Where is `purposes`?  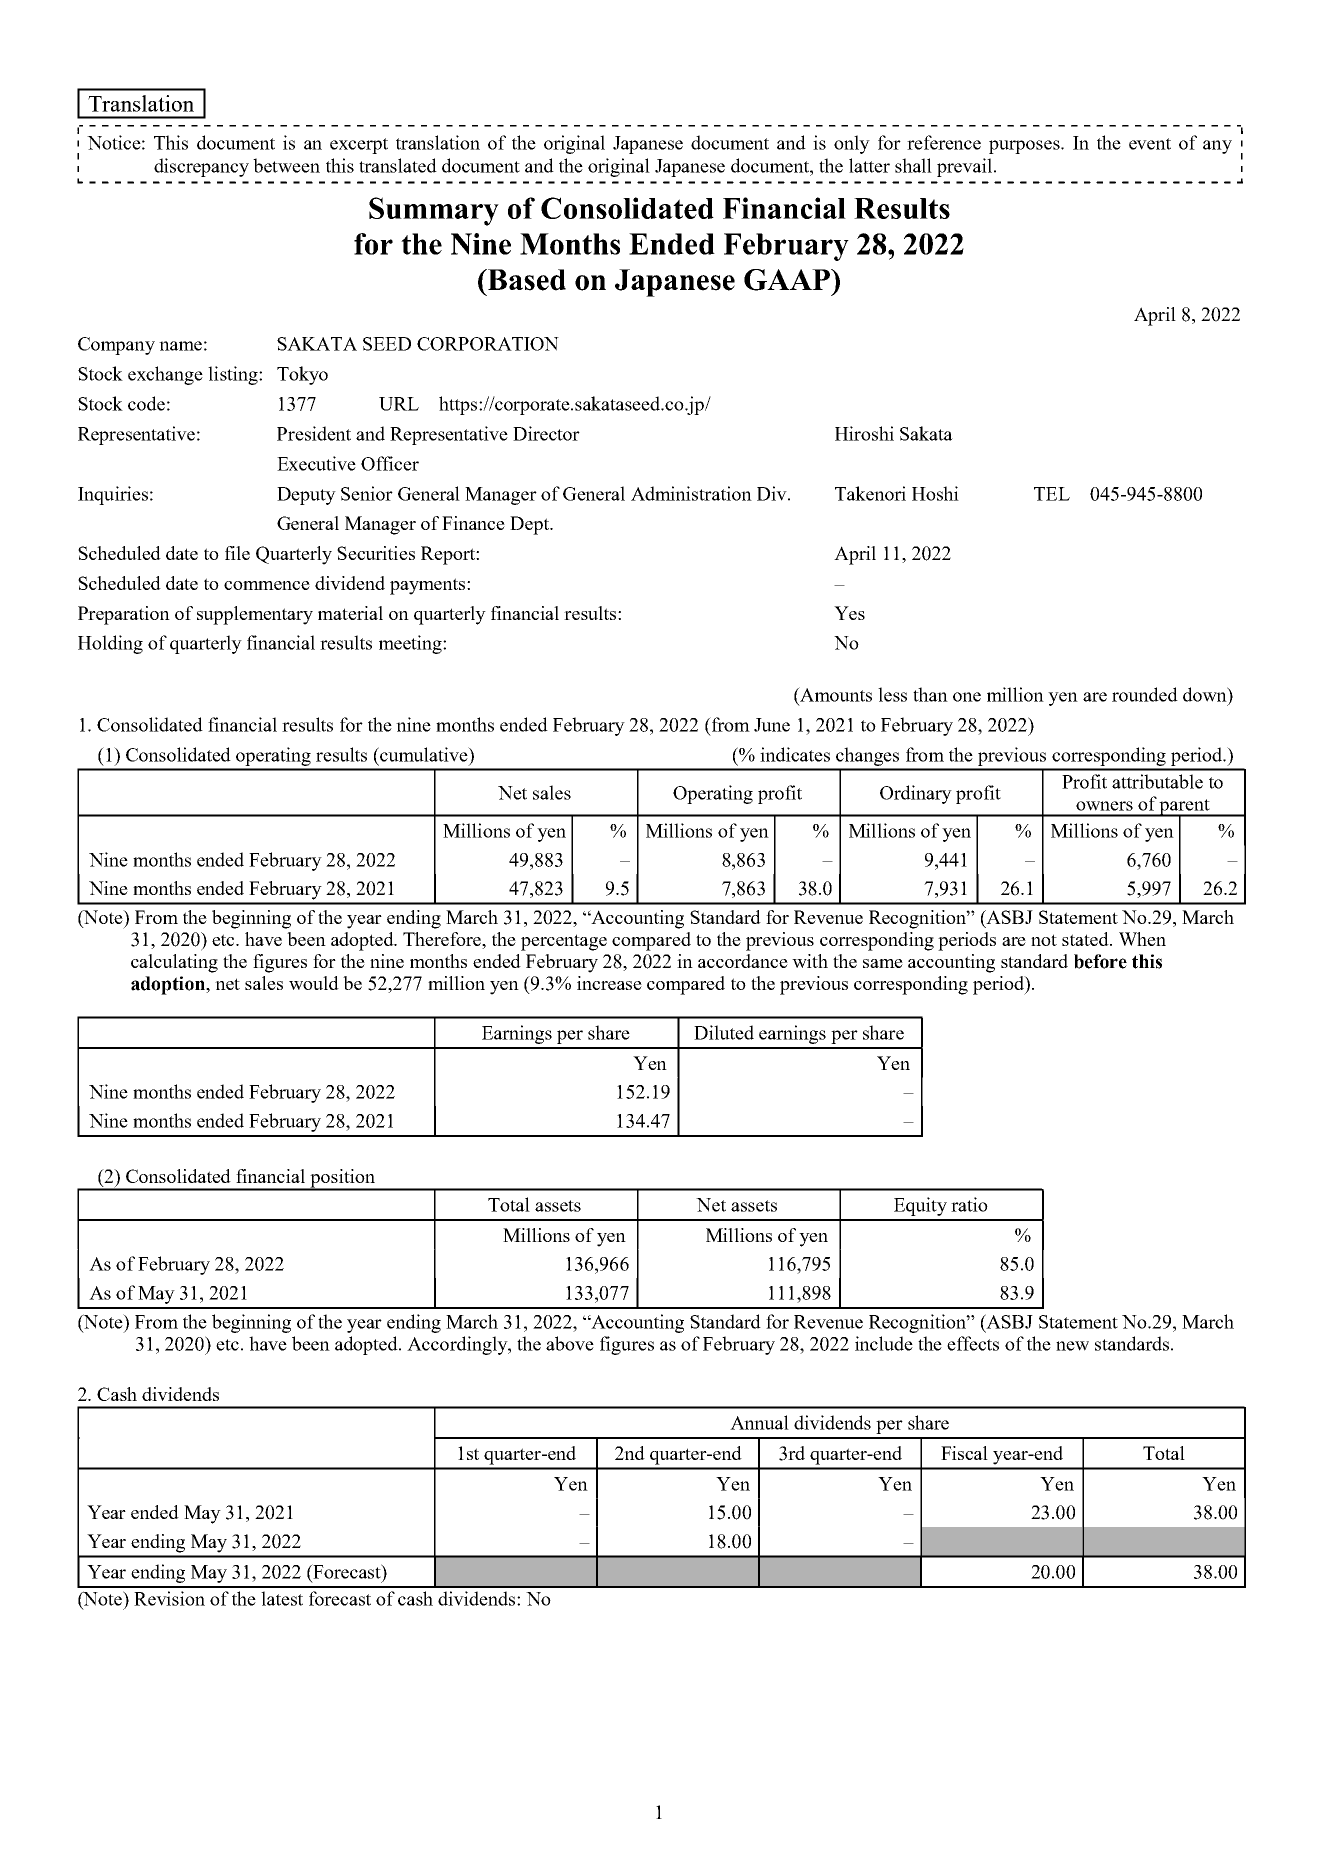 purposes is located at coordinates (1025, 147).
